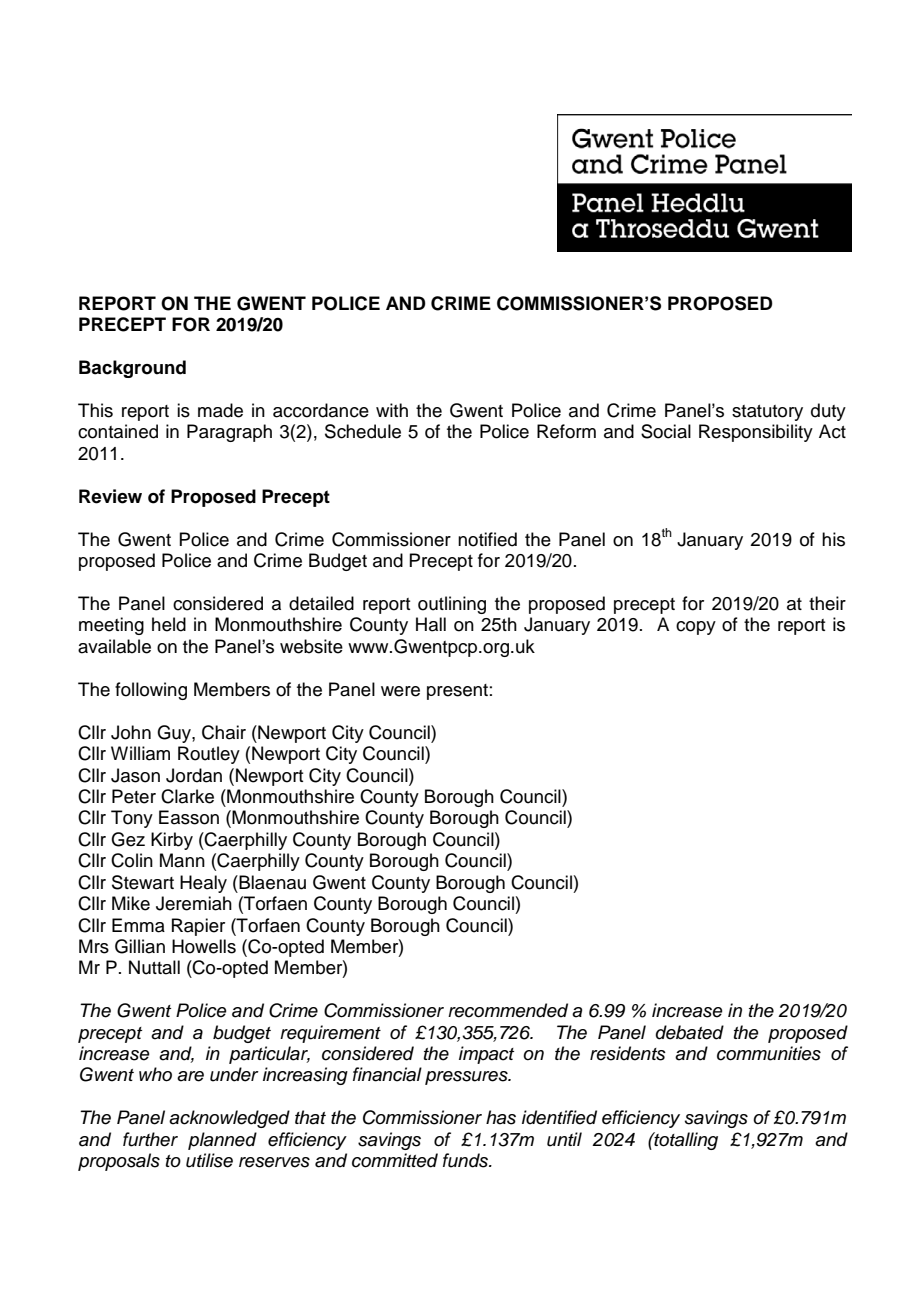 The image size is (924, 1308). Describe the element at coordinates (769, 1053) in the screenshot. I see `communities` at that location.
